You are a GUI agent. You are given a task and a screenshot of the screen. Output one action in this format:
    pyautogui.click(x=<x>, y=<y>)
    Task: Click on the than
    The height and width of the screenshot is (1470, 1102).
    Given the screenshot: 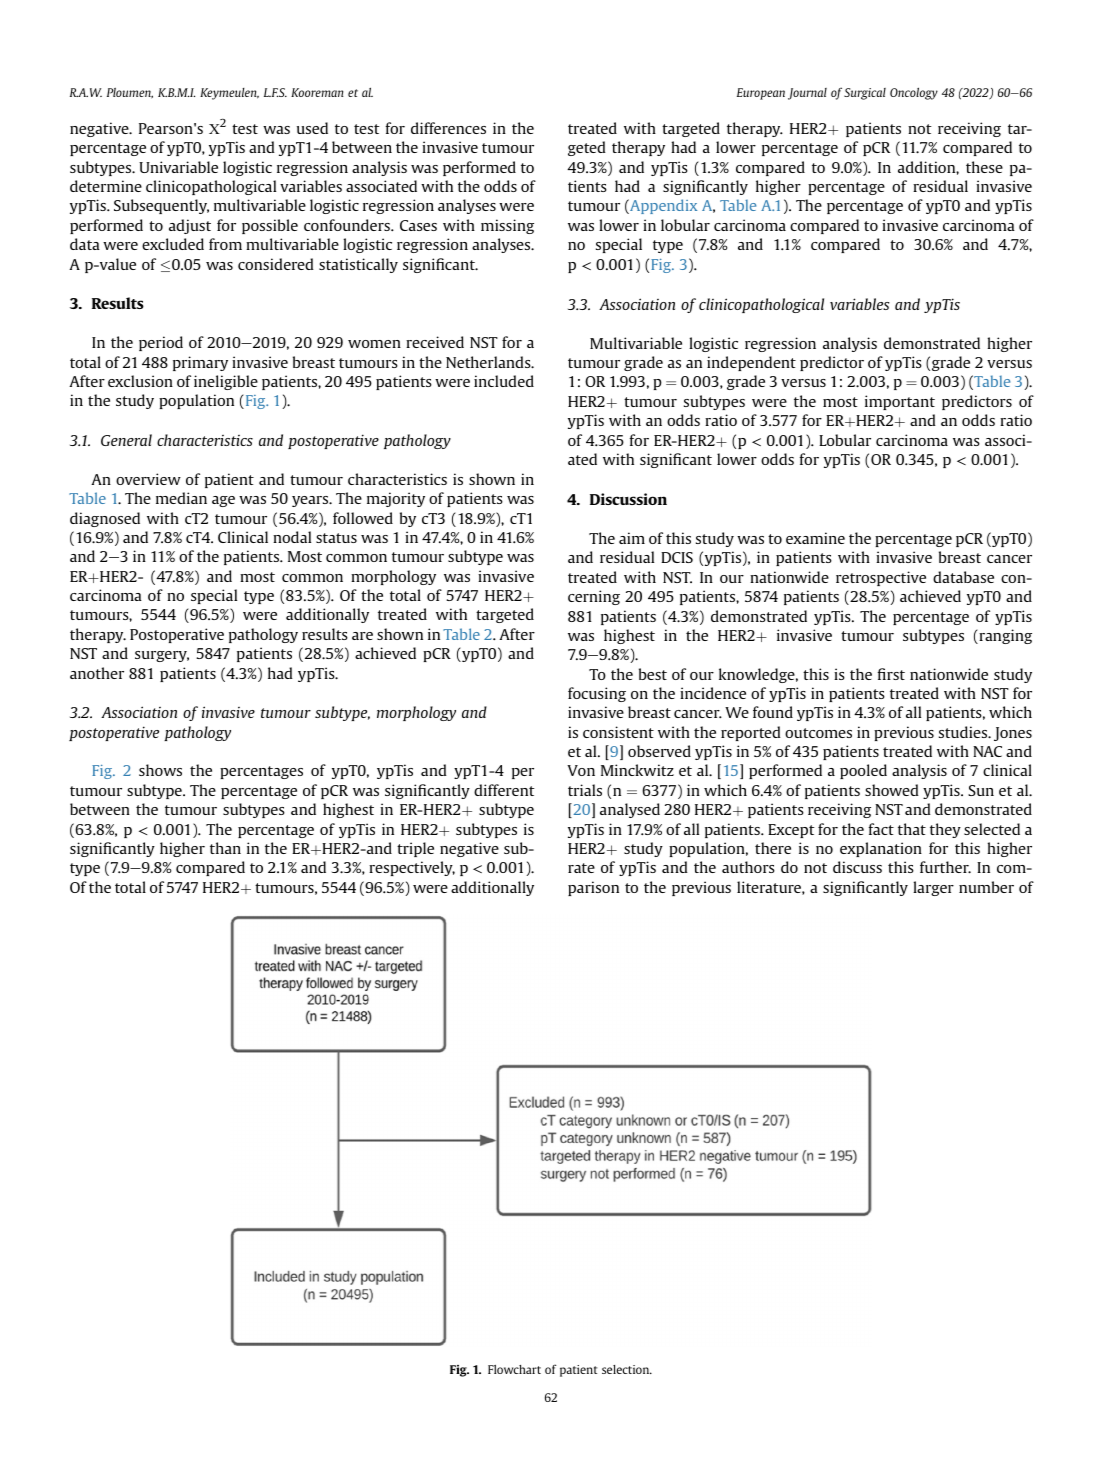 What is the action you would take?
    pyautogui.click(x=225, y=848)
